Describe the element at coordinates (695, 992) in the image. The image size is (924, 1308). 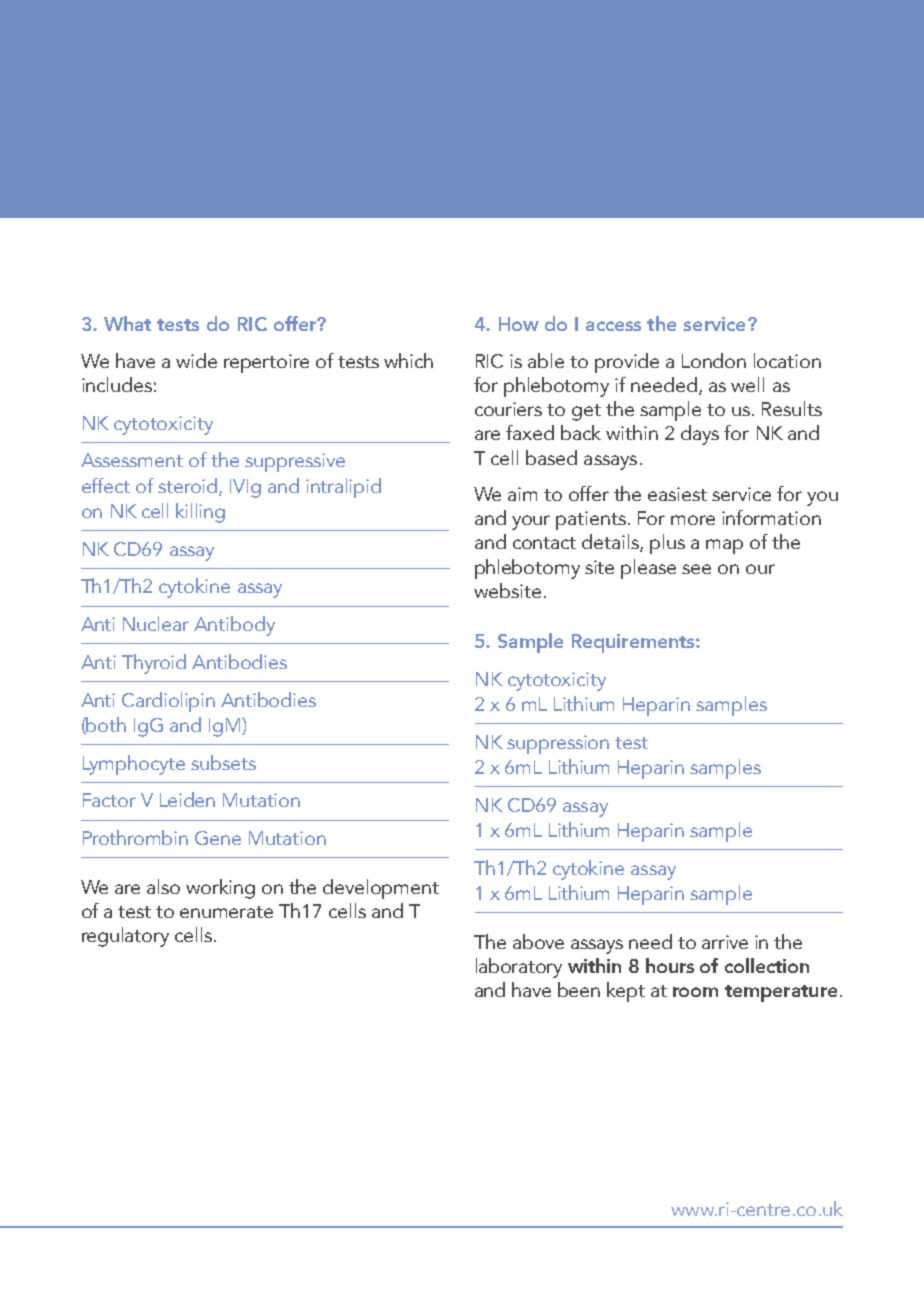
I see `room` at that location.
